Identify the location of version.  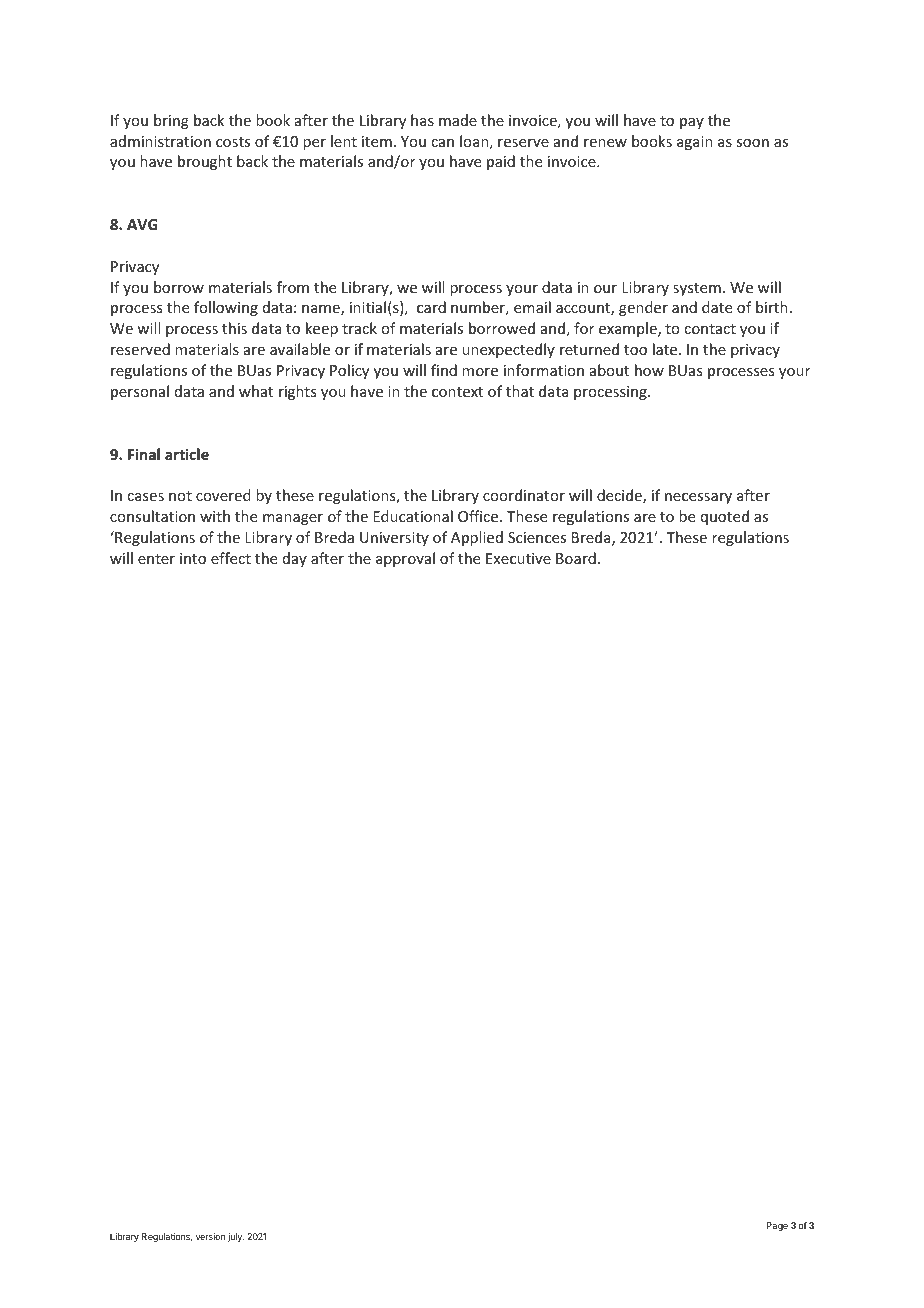
(210, 1236).
